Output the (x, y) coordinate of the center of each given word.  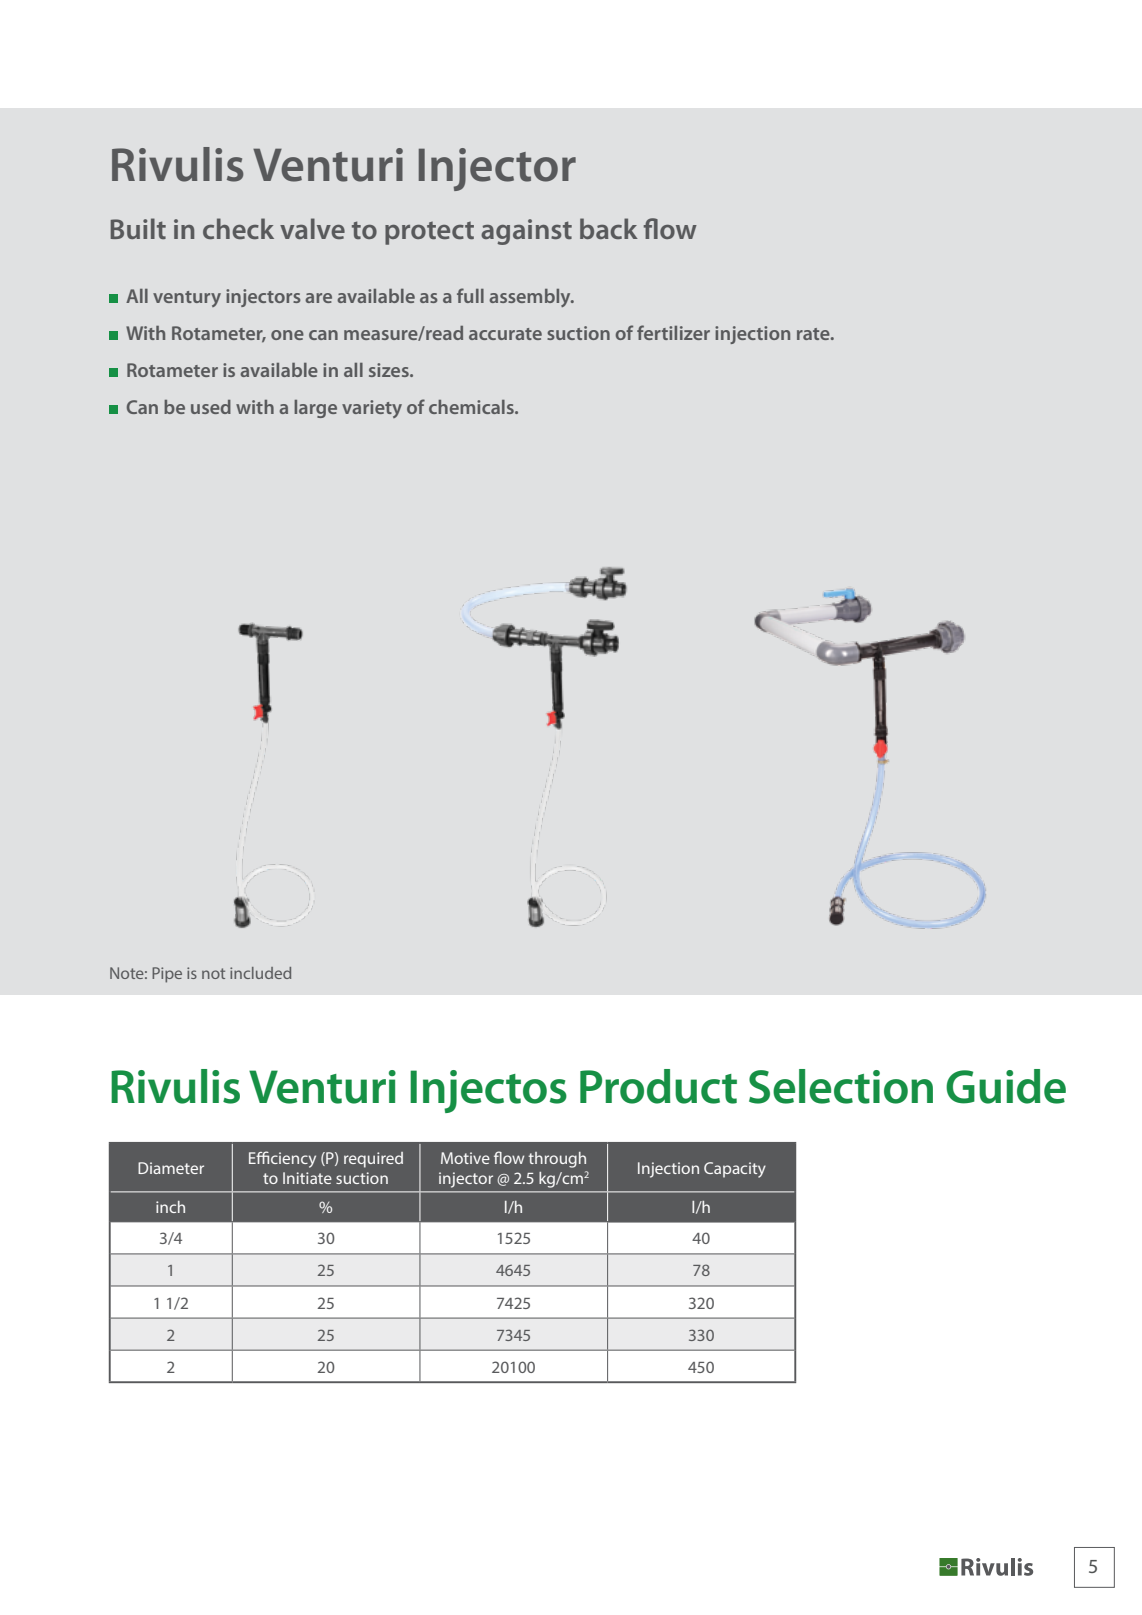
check (238, 228)
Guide (1006, 1086)
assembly (531, 298)
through (557, 1160)
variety (372, 409)
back (609, 228)
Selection (841, 1086)
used (211, 407)
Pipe (167, 975)
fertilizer (673, 332)
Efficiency (282, 1159)
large (315, 409)
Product (658, 1086)
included (260, 973)
